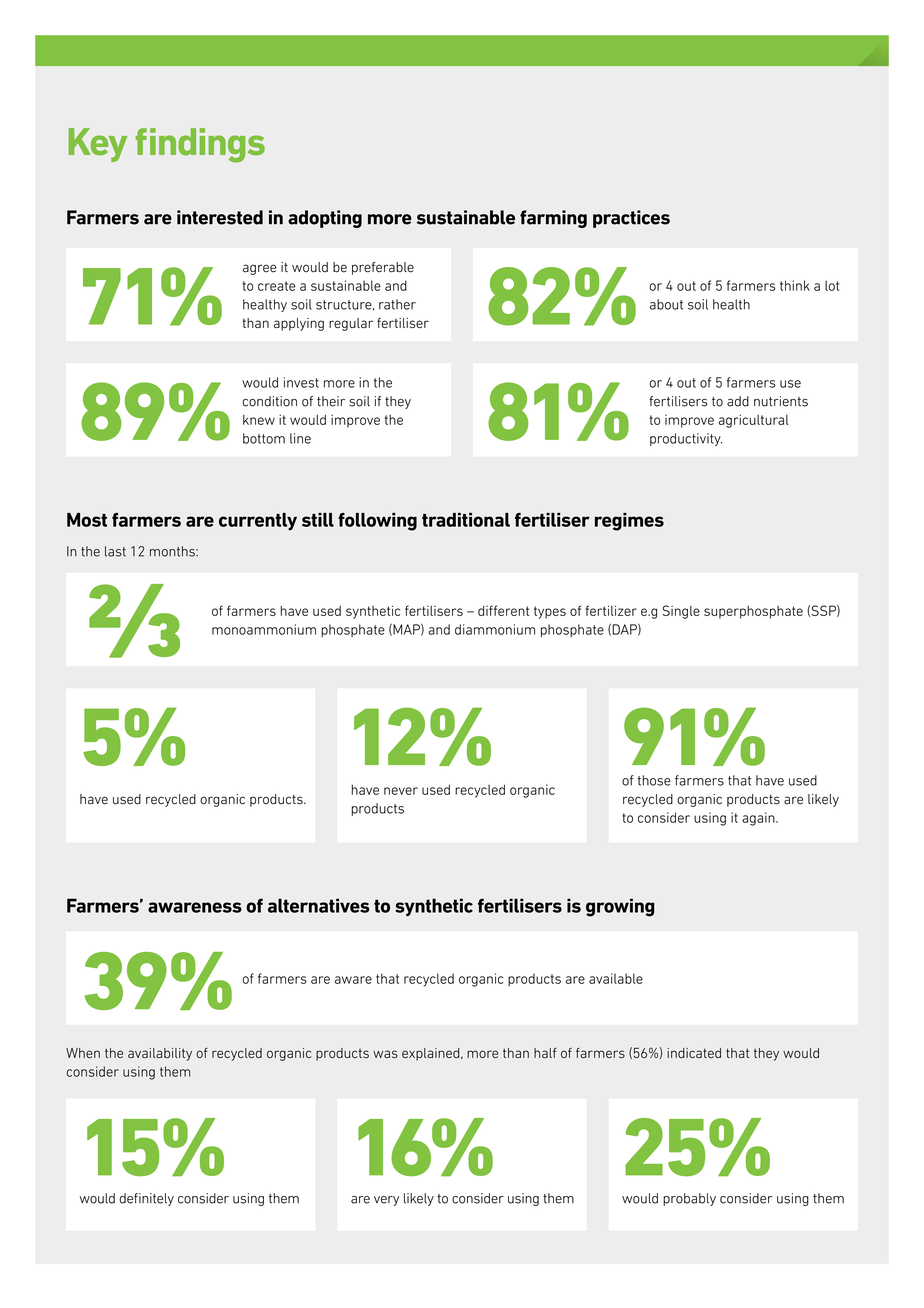 Image resolution: width=924 pixels, height=1308 pixels. What do you see at coordinates (681, 612) in the document?
I see `Single` at bounding box center [681, 612].
